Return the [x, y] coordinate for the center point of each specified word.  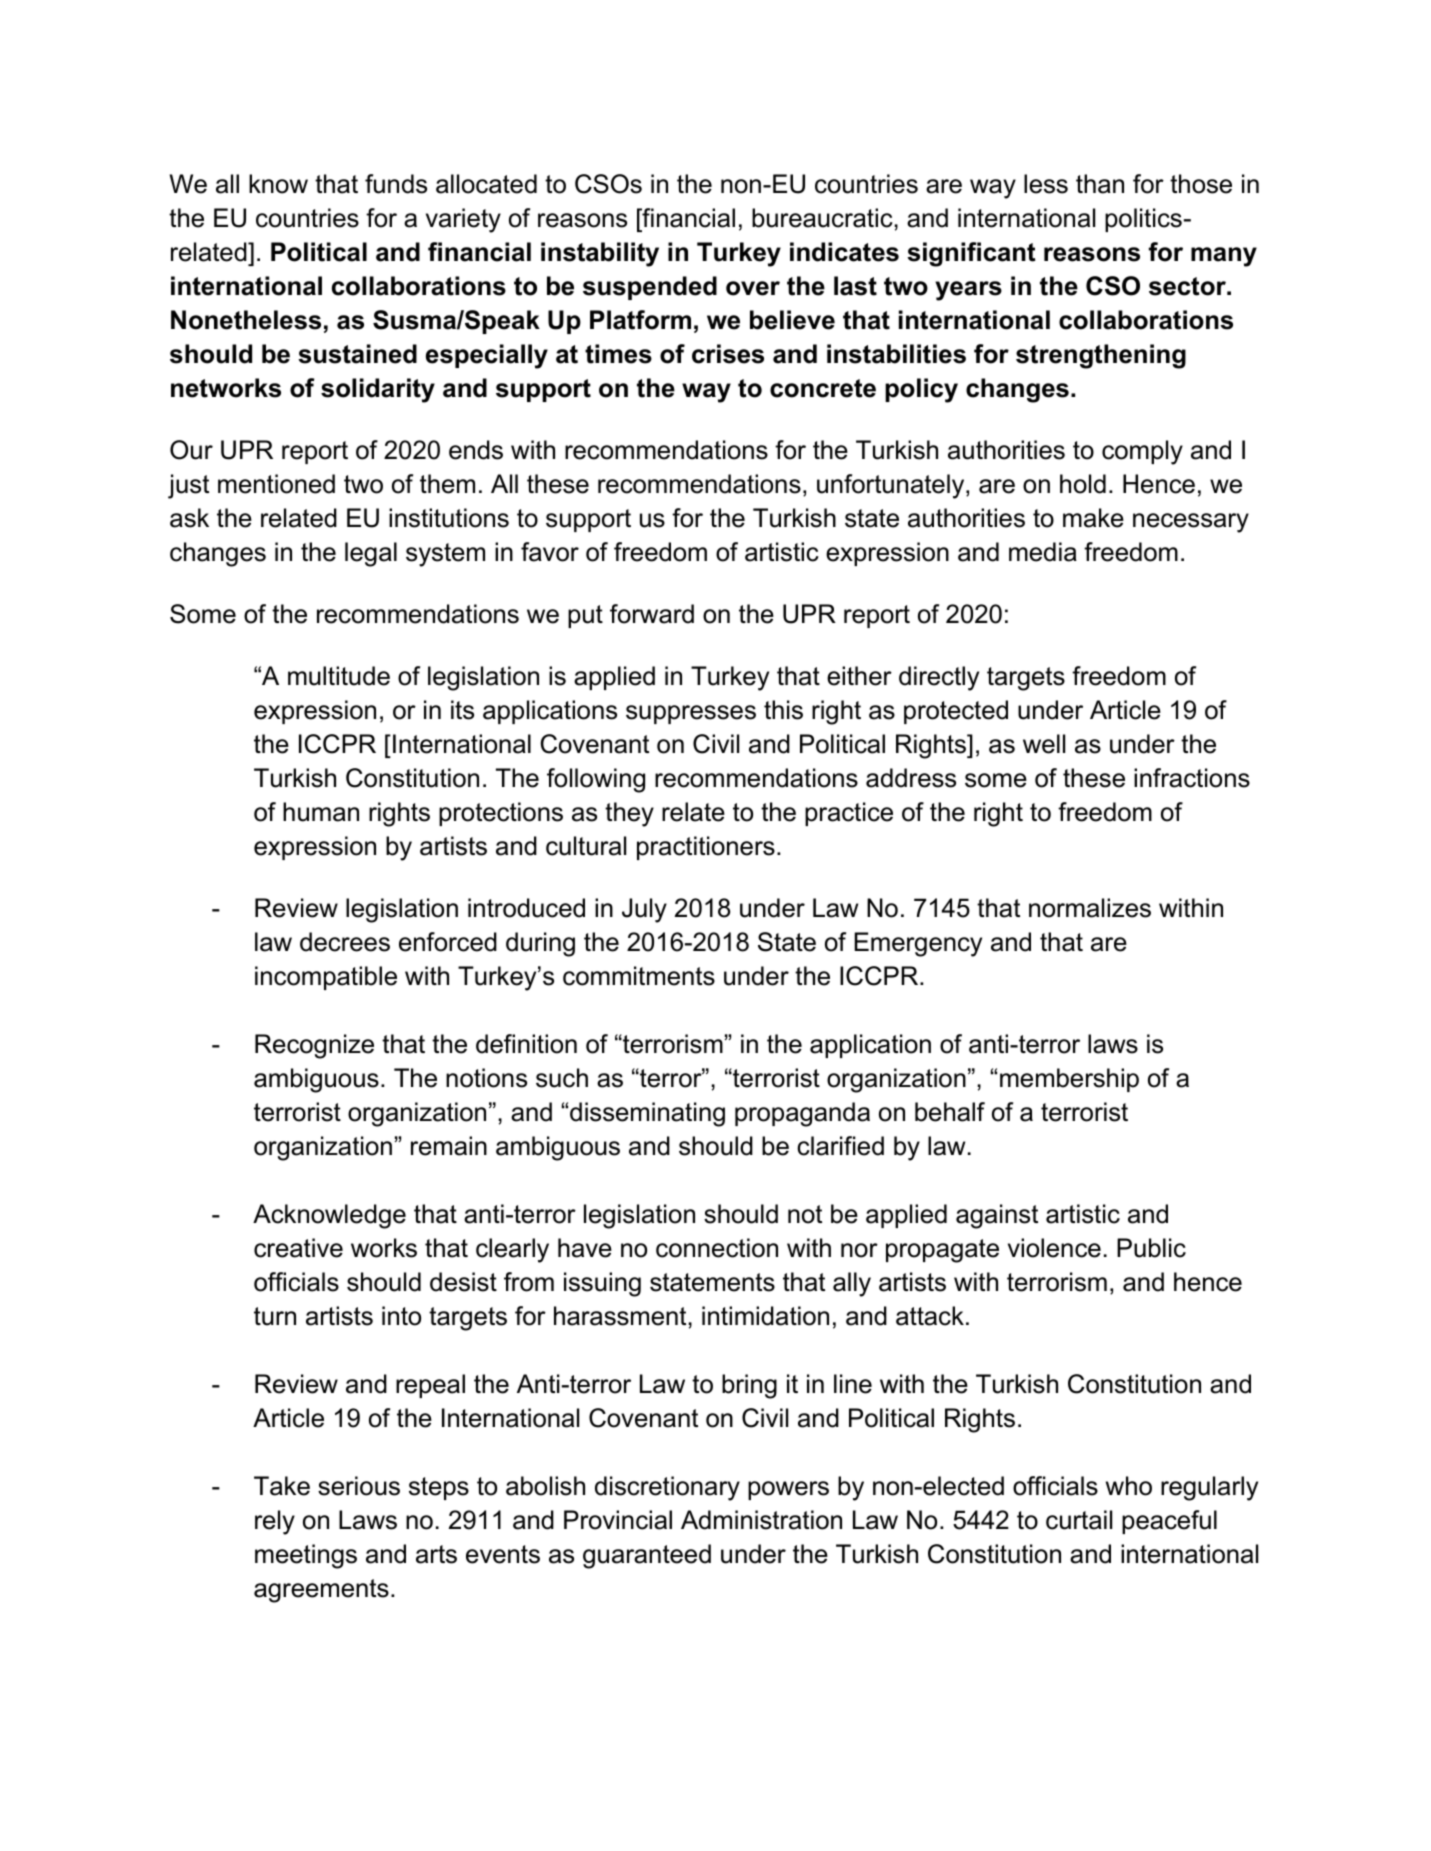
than [1100, 184]
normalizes [1090, 908]
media [1043, 552]
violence [1054, 1248]
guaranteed [647, 1556]
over [753, 288]
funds [396, 184]
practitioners [706, 848]
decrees [345, 942]
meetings [306, 1556]
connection [717, 1248]
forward [652, 614]
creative [298, 1248]
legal [371, 554]
